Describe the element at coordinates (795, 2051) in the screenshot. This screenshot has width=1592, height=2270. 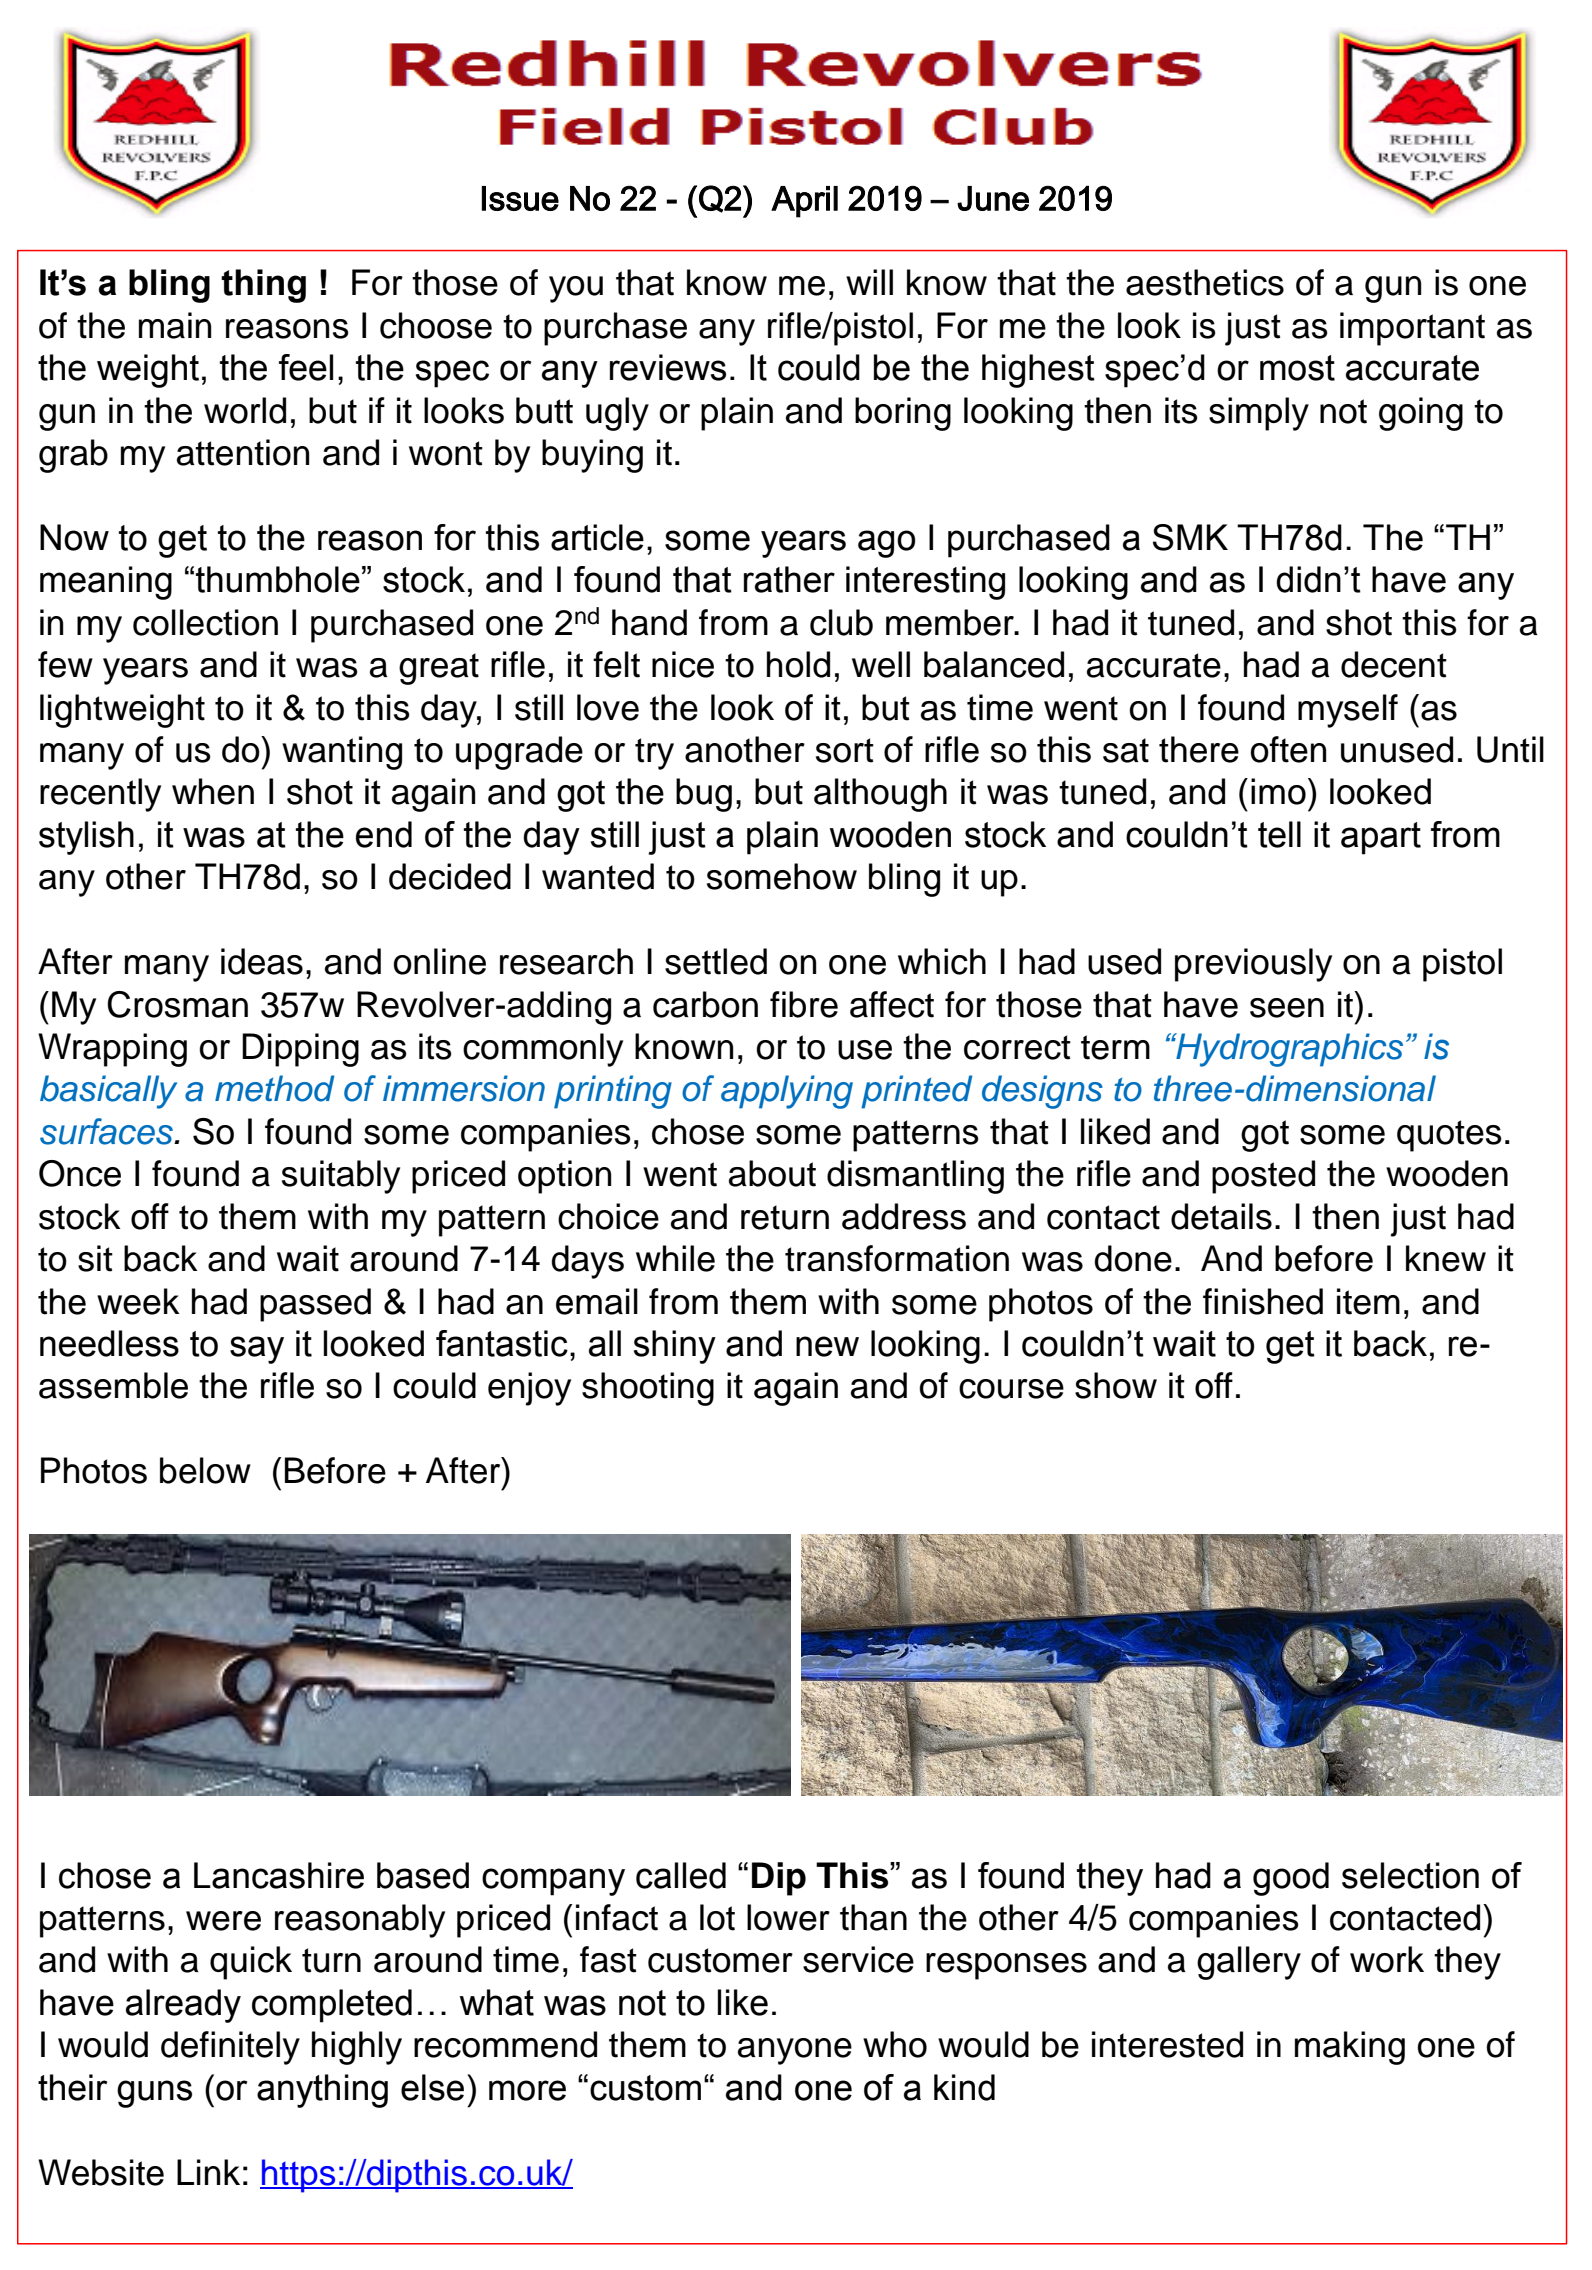
I see `anyone` at that location.
